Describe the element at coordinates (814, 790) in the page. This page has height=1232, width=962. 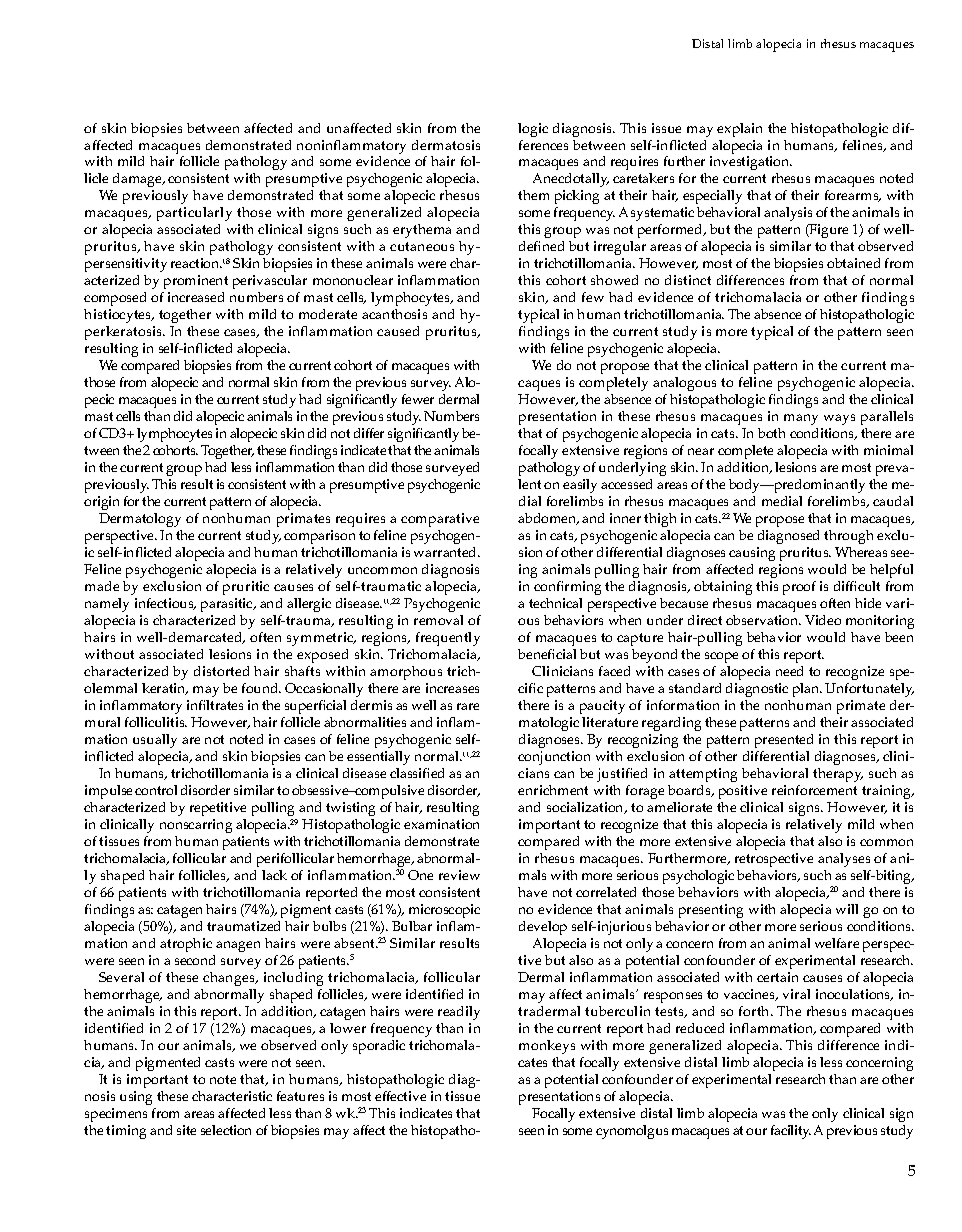
I see `reinforcement` at that location.
